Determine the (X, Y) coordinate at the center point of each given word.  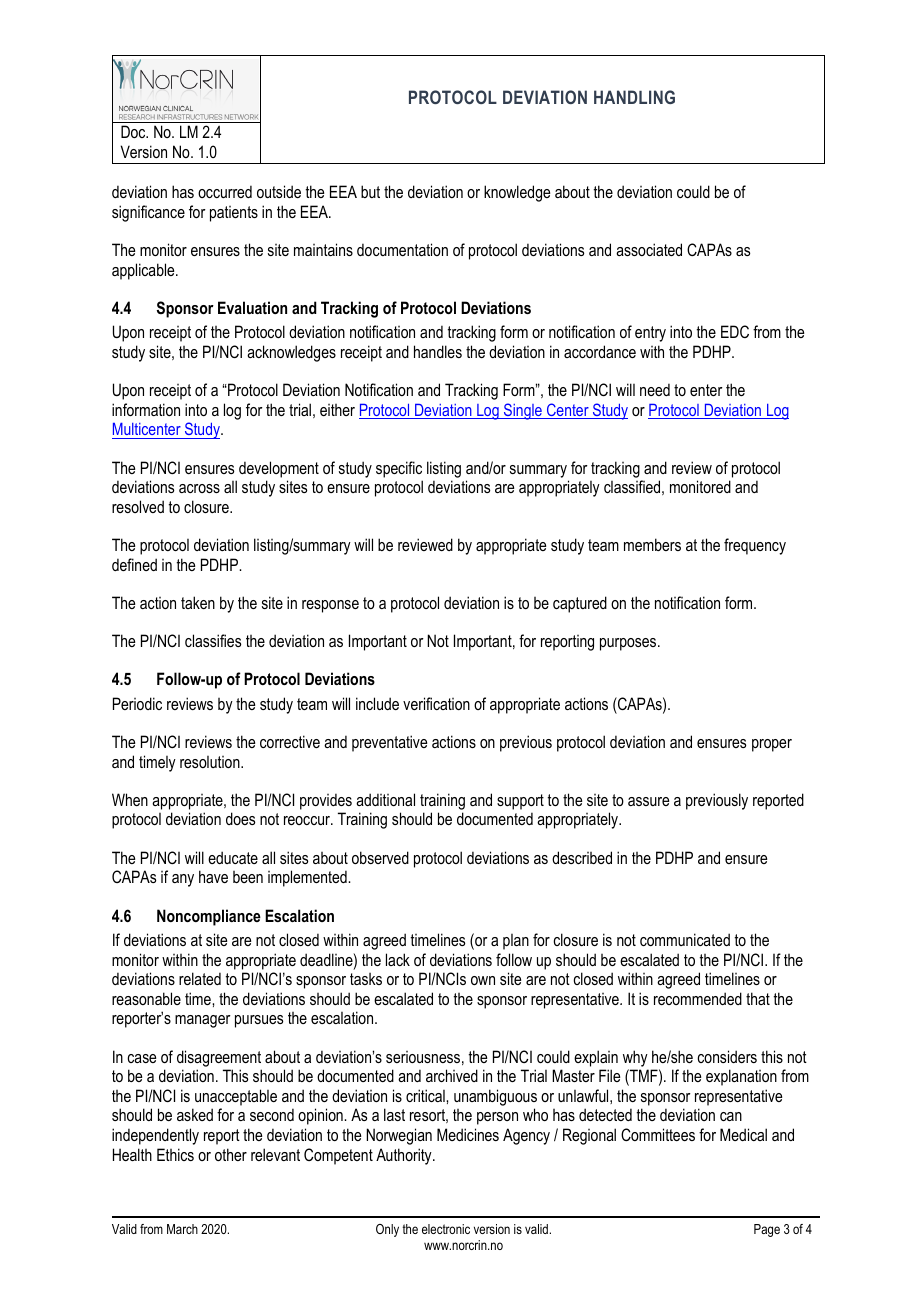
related (200, 978)
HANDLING (634, 97)
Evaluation (252, 307)
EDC (735, 331)
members (652, 544)
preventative (389, 743)
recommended (698, 998)
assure (648, 801)
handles (438, 351)
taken (198, 602)
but (370, 191)
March (182, 1229)
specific (399, 469)
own (483, 980)
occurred (225, 191)
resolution (211, 762)
